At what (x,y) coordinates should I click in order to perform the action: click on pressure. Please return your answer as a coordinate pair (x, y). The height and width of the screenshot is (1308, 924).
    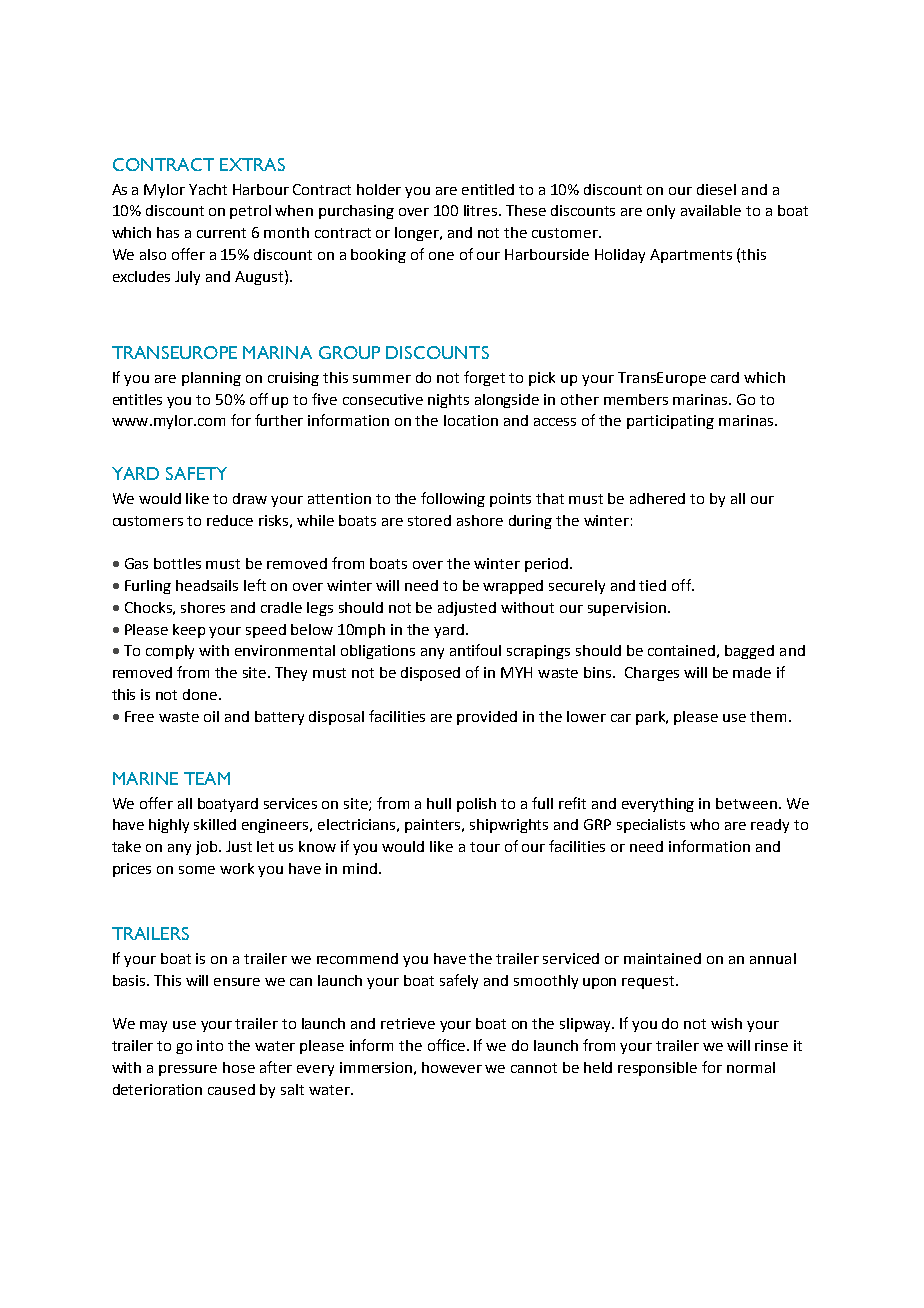
    Looking at the image, I should click on (188, 1070).
